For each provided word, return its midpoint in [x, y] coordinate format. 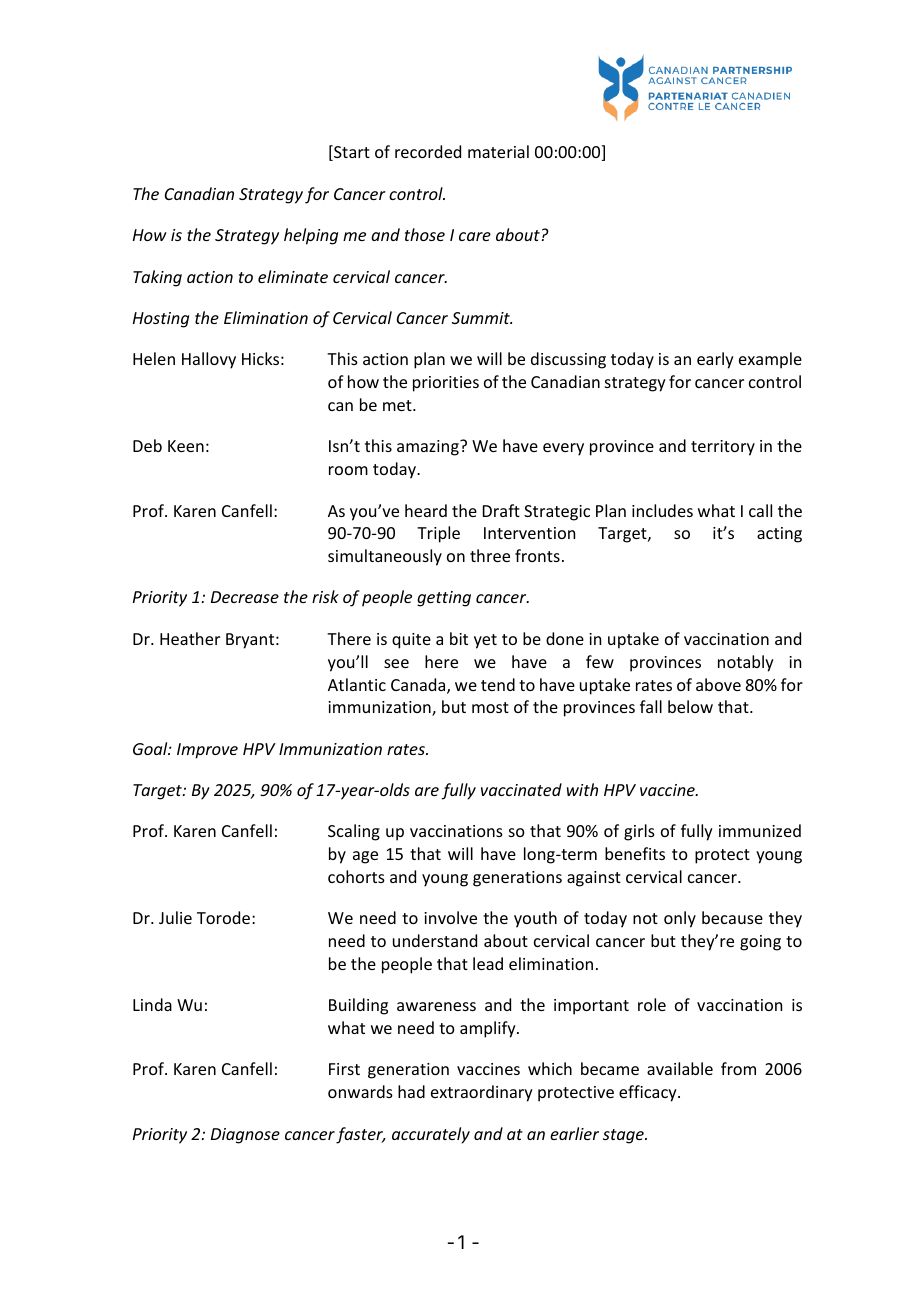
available [680, 1068]
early [715, 360]
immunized [760, 830]
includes [662, 510]
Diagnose [245, 1136]
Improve [207, 751]
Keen [186, 446]
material [498, 151]
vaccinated [521, 789]
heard [426, 510]
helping [311, 236]
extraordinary [482, 1093]
